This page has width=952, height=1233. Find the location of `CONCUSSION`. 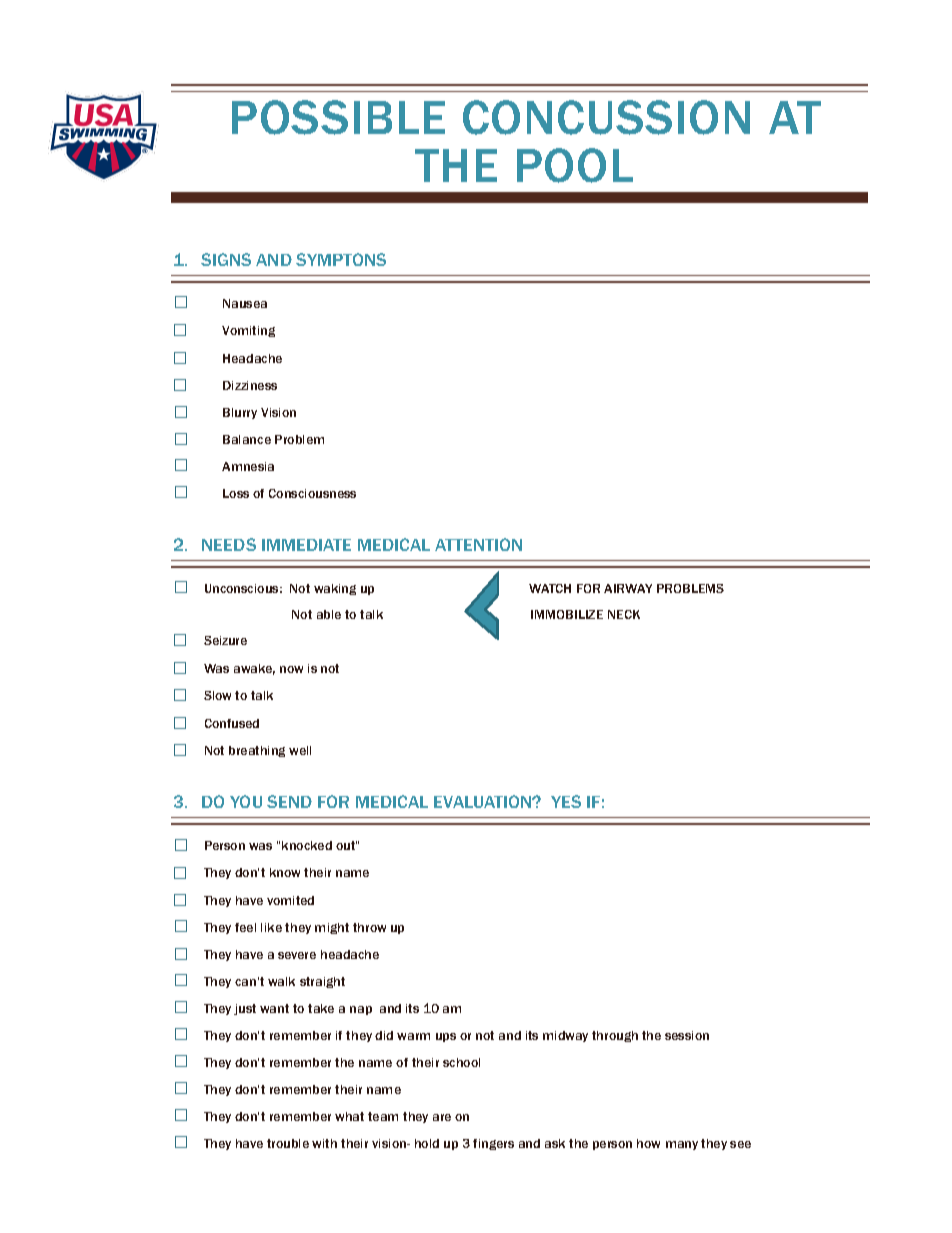

CONCUSSION is located at coordinates (606, 117).
